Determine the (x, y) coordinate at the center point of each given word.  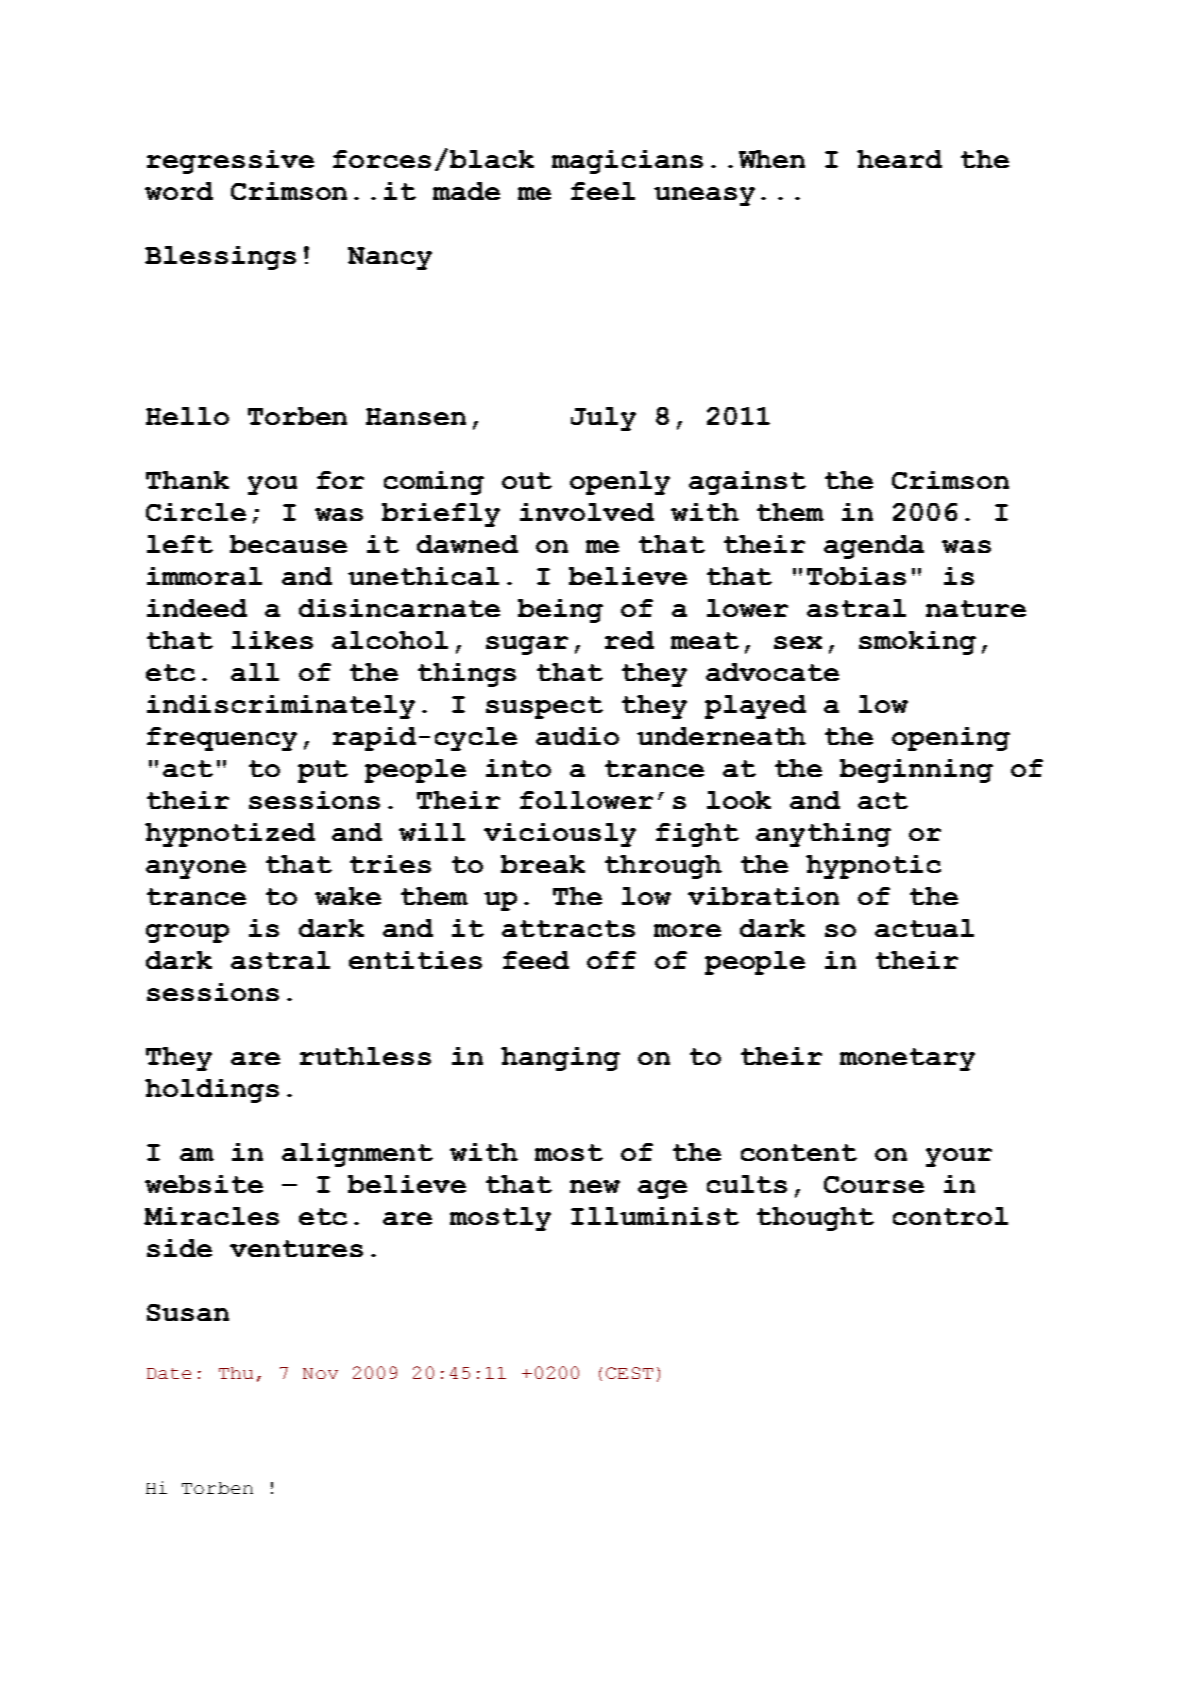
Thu (236, 1373)
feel (603, 191)
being (560, 611)
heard (899, 159)
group (187, 933)
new (595, 1186)
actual (924, 928)
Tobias (856, 576)
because (288, 544)
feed (536, 960)
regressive (230, 162)
